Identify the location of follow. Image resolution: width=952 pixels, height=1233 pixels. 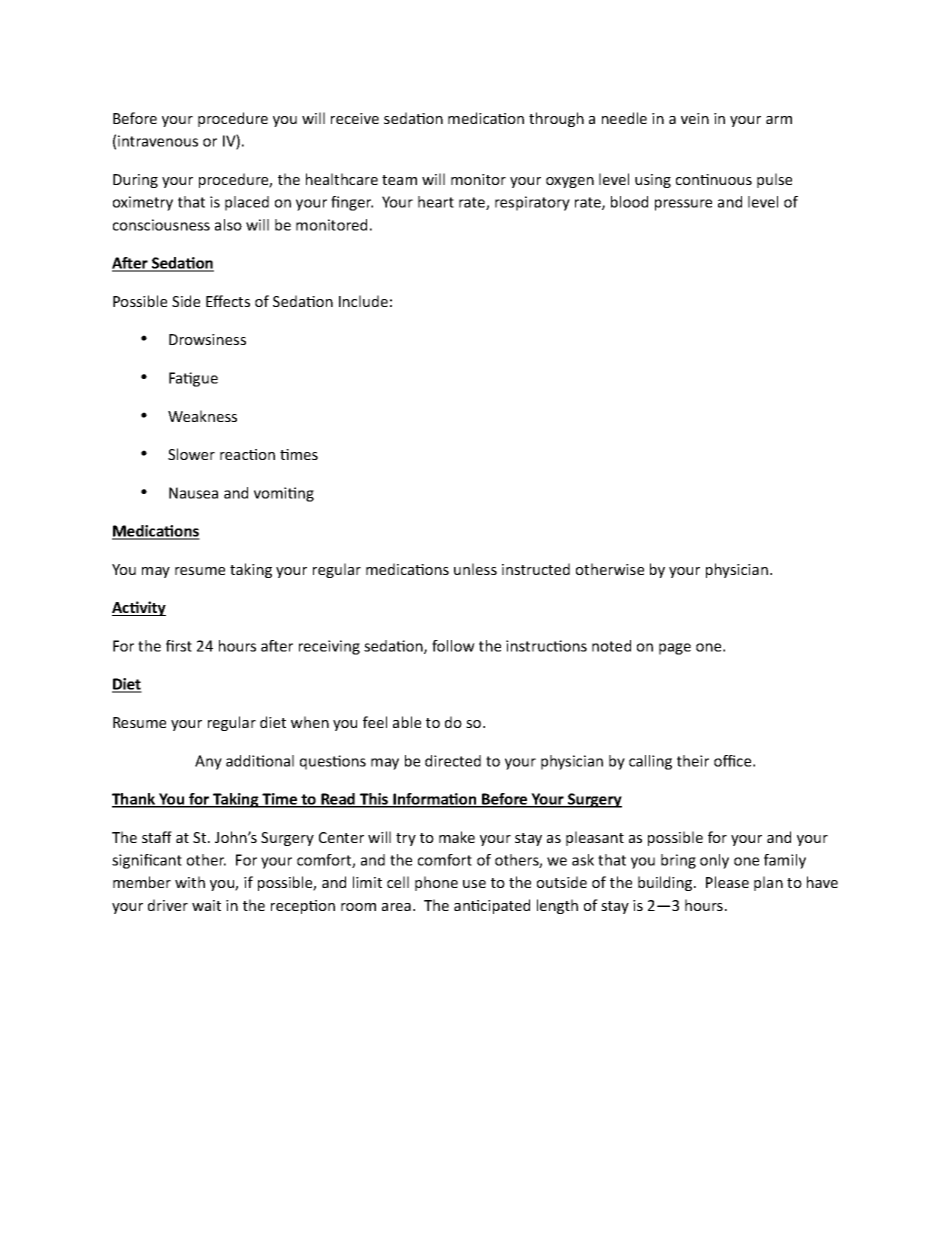
(453, 646).
